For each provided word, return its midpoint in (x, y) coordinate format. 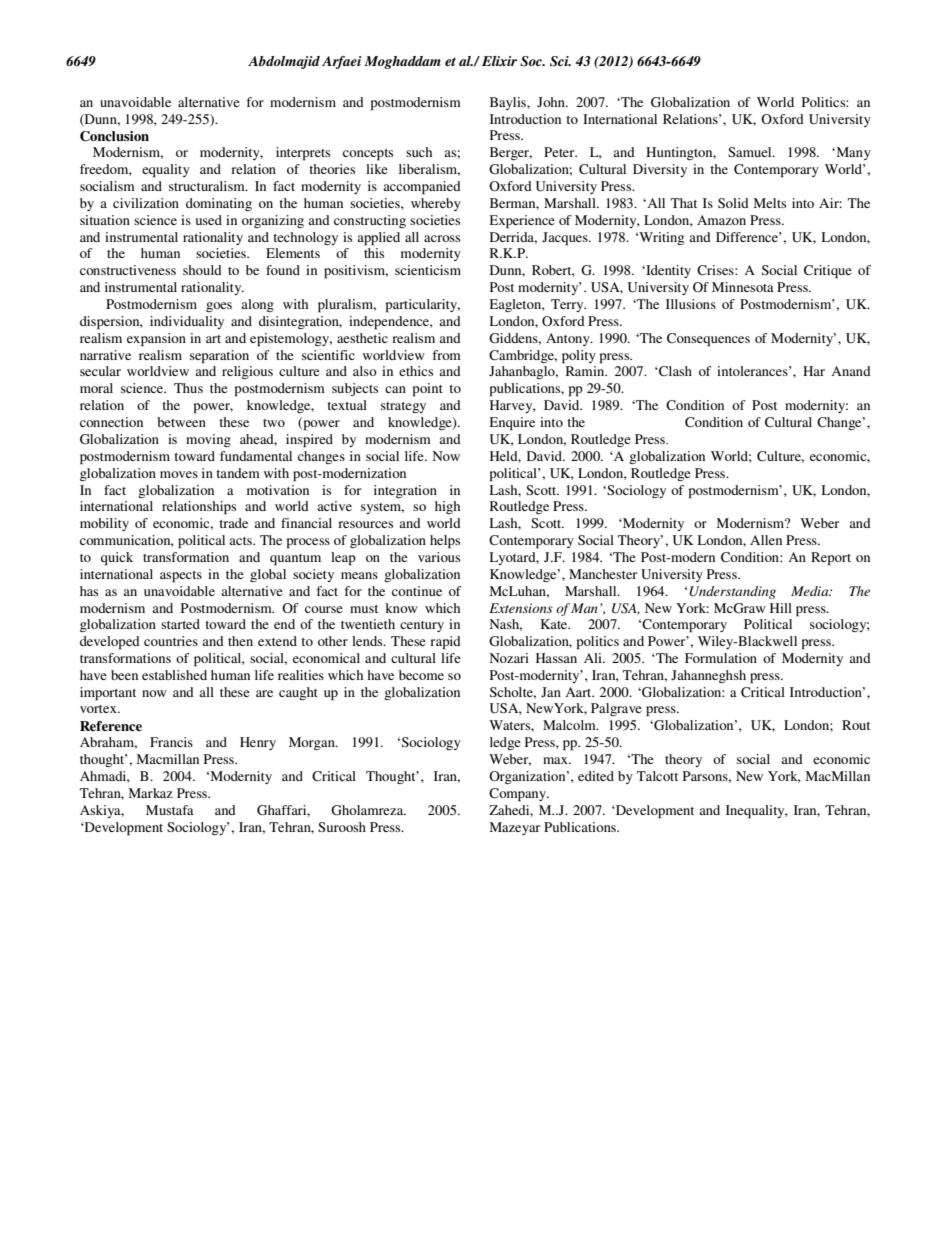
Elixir (499, 61)
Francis (171, 742)
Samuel (751, 152)
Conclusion (114, 136)
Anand (851, 371)
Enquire (512, 424)
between (181, 422)
